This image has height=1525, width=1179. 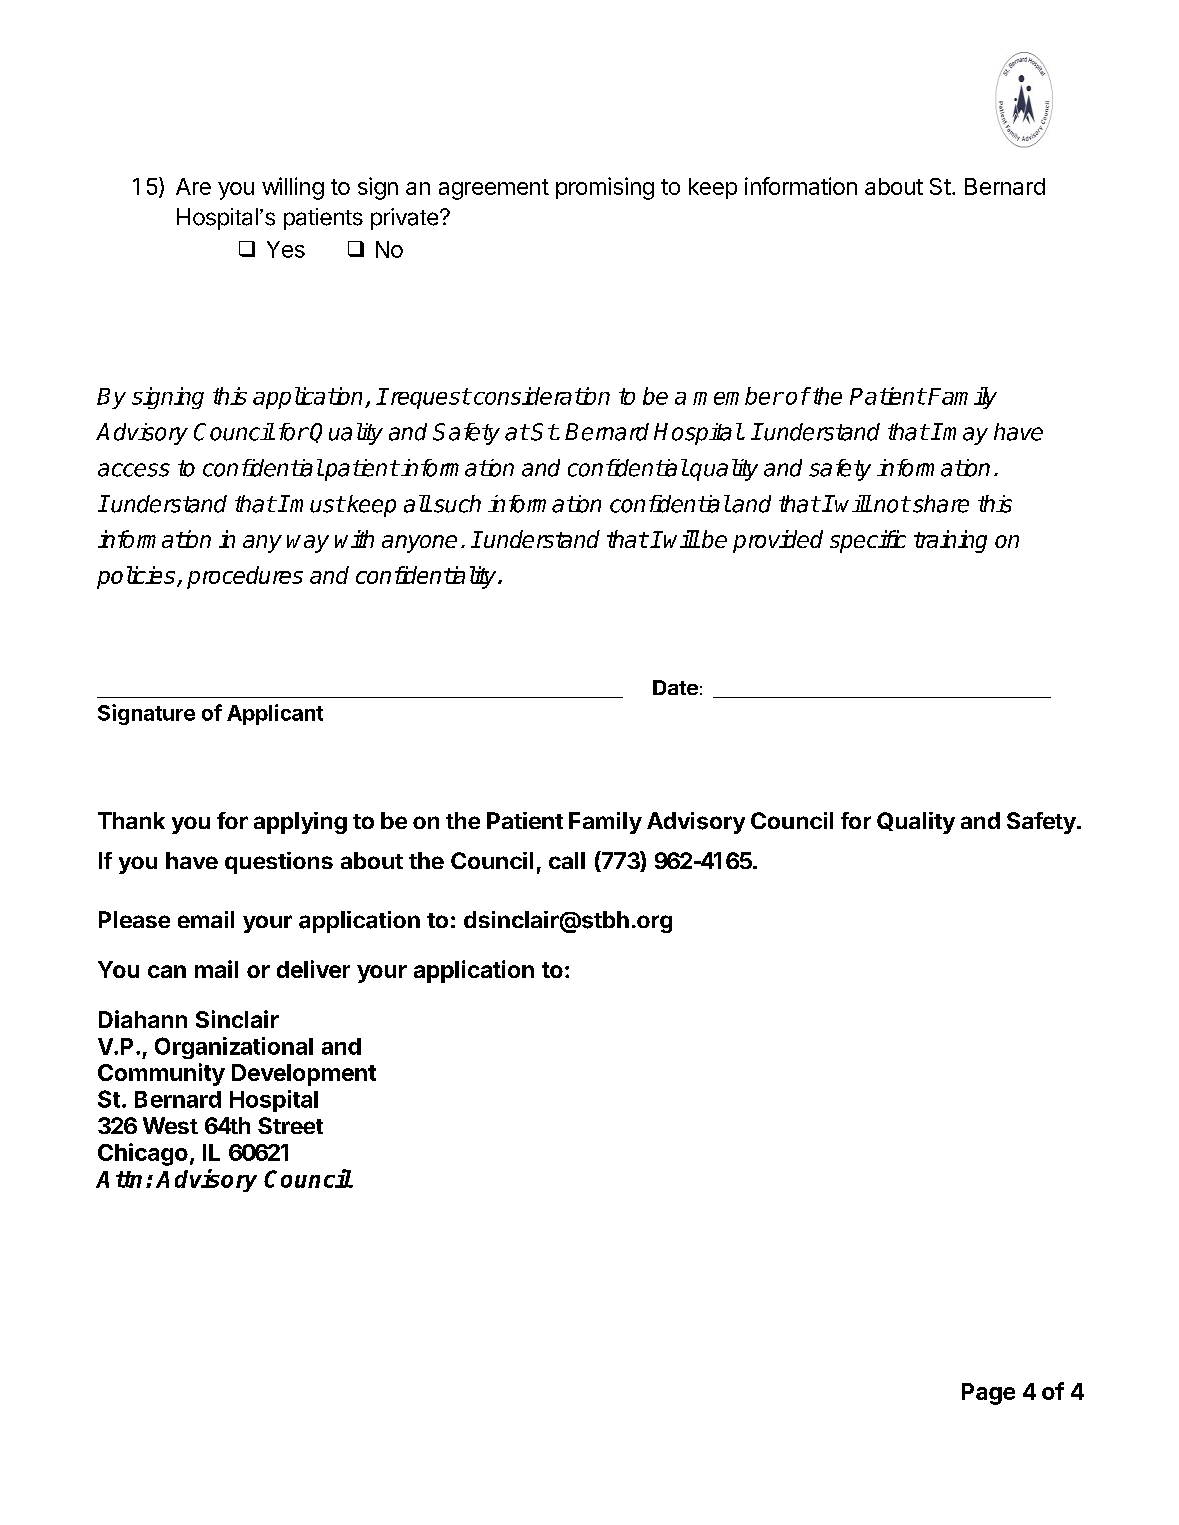 What do you see at coordinates (286, 249) in the image?
I see `Yes` at bounding box center [286, 249].
